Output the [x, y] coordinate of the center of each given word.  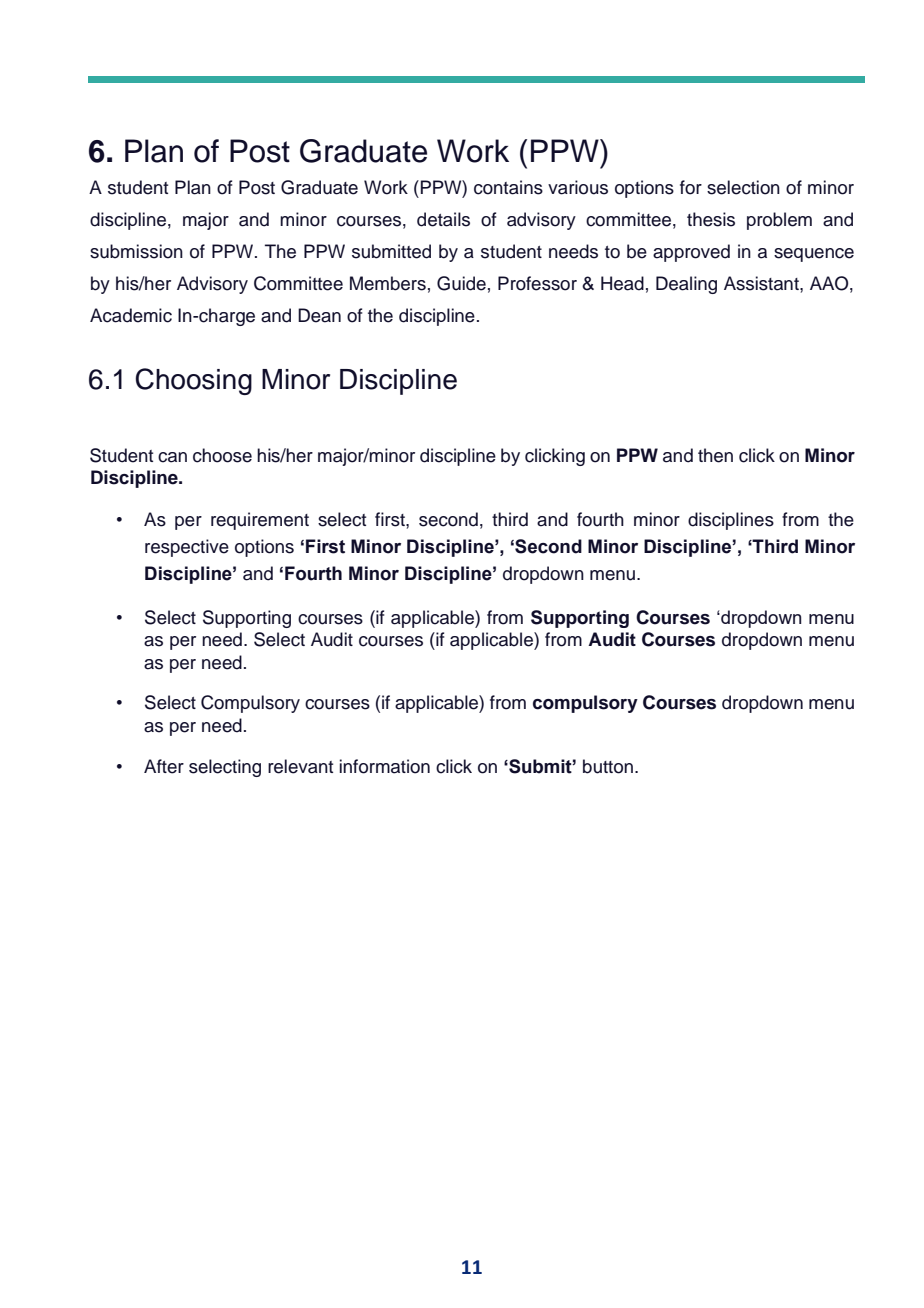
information [385, 766]
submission [136, 251]
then [715, 455]
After [164, 766]
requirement [260, 521]
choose [222, 455]
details [443, 219]
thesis [711, 219]
